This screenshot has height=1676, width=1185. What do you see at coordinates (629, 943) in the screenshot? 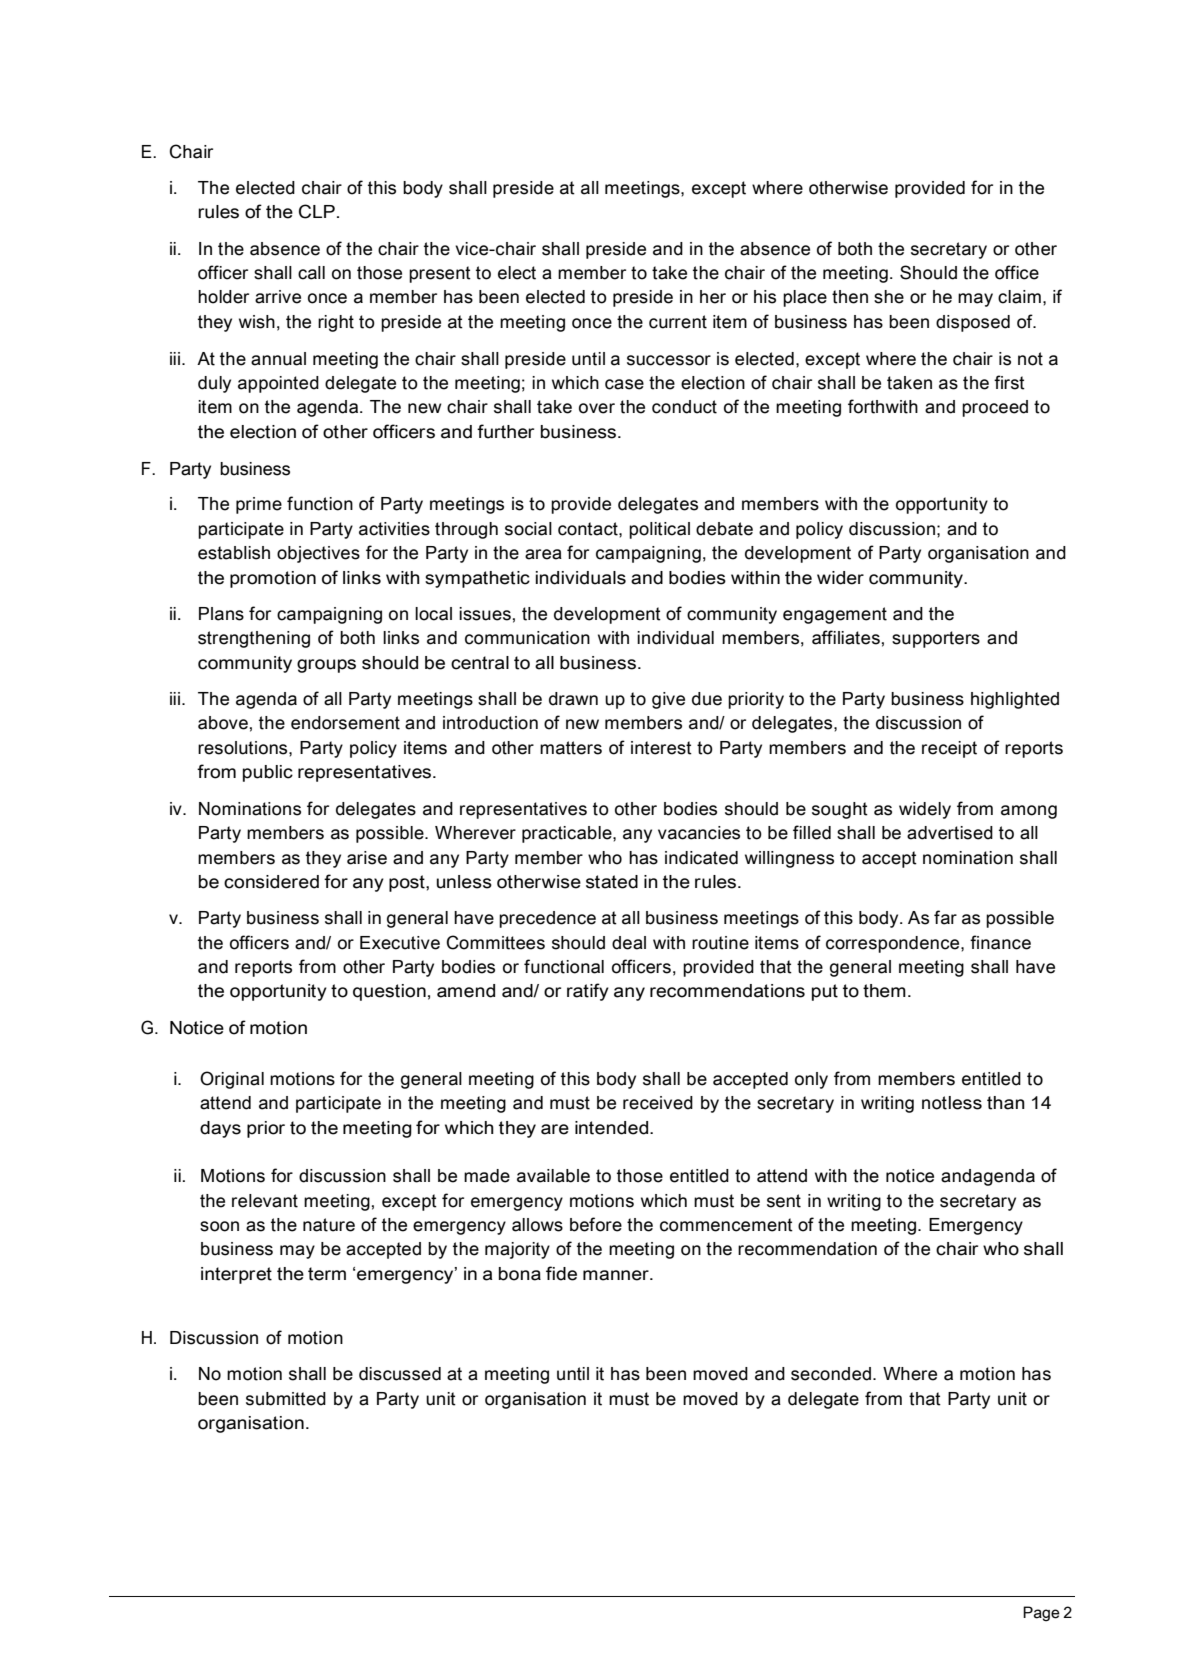
I see `deal` at bounding box center [629, 943].
